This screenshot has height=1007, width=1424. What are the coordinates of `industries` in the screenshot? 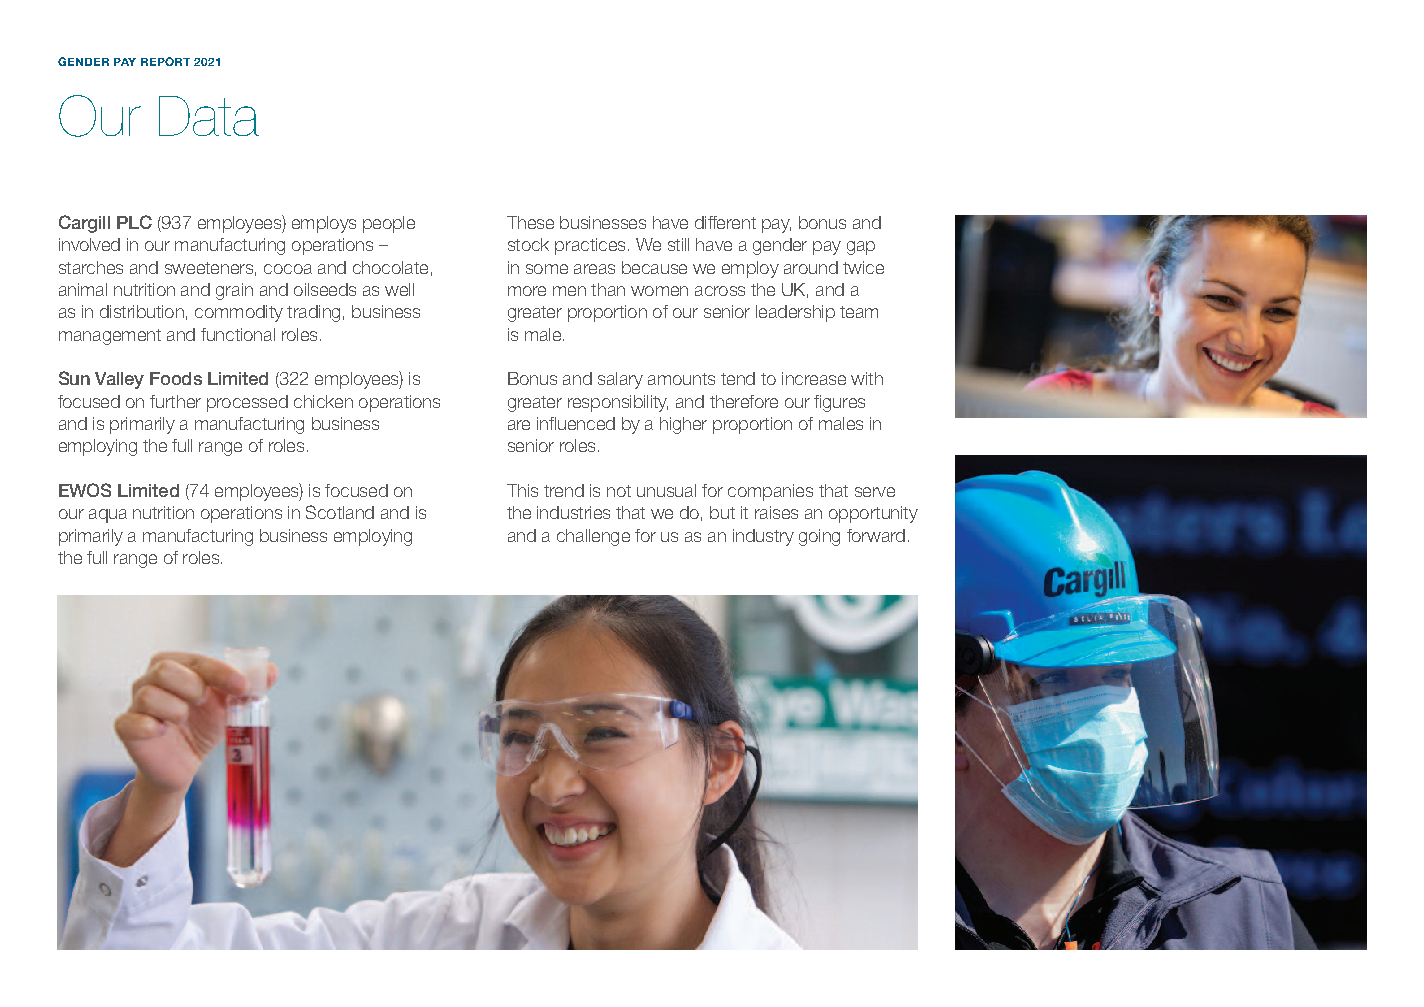 It's located at (573, 512).
